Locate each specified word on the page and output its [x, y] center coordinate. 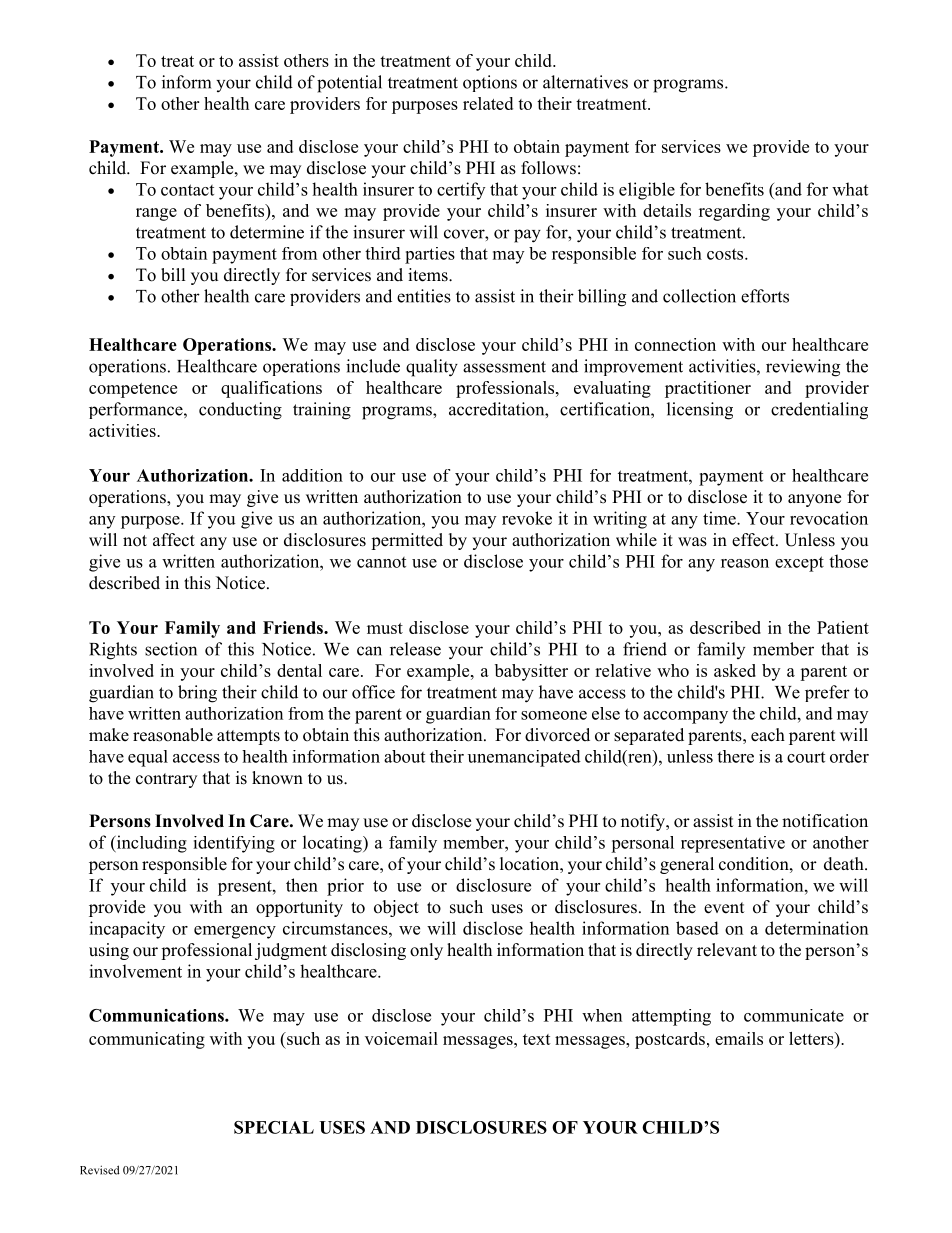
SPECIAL [274, 1127]
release [415, 649]
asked [735, 670]
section [171, 649]
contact [187, 190]
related [488, 103]
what [850, 189]
